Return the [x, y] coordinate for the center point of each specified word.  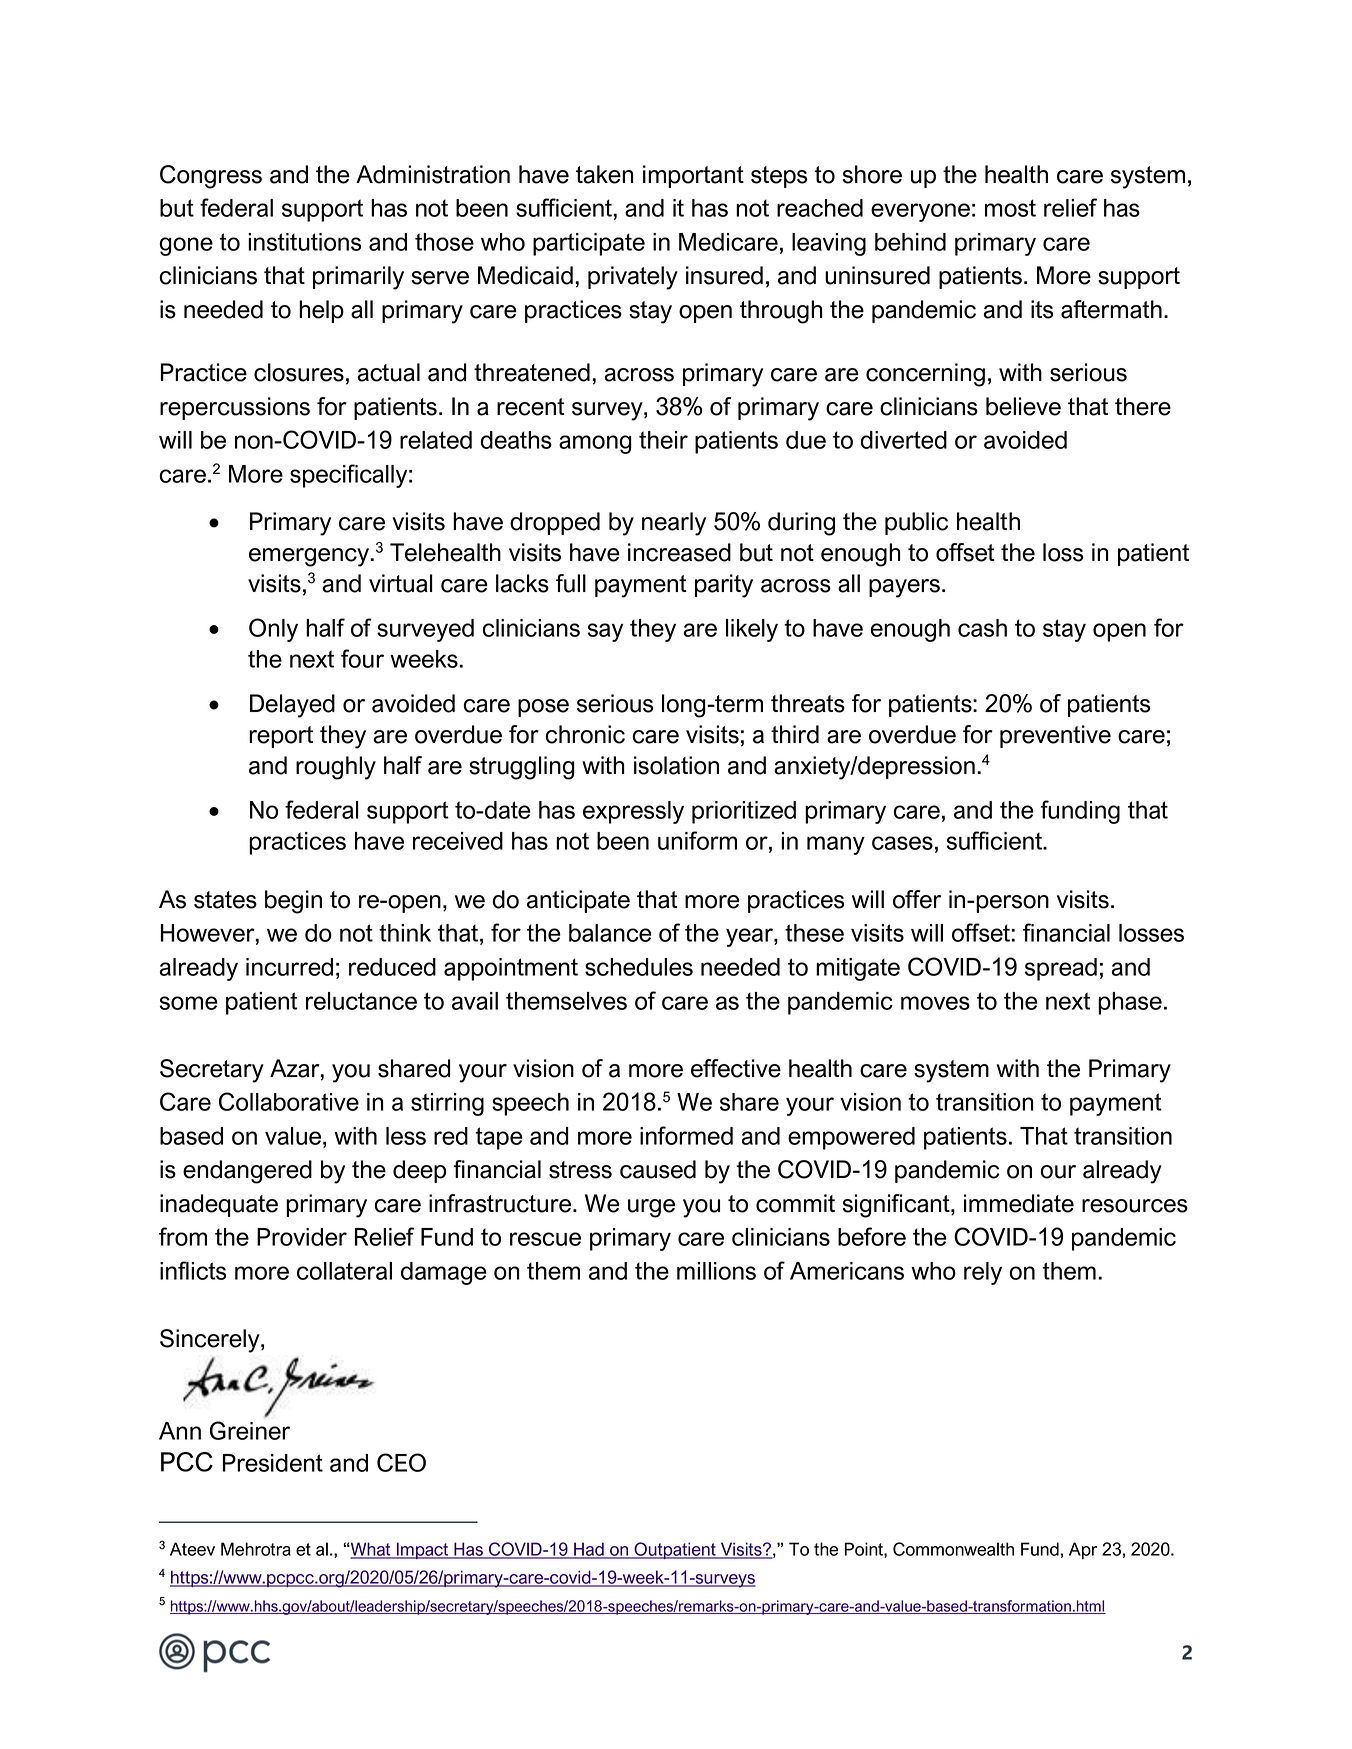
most [1010, 208]
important [693, 176]
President [273, 1463]
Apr [1083, 1550]
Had [589, 1550]
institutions [304, 242]
